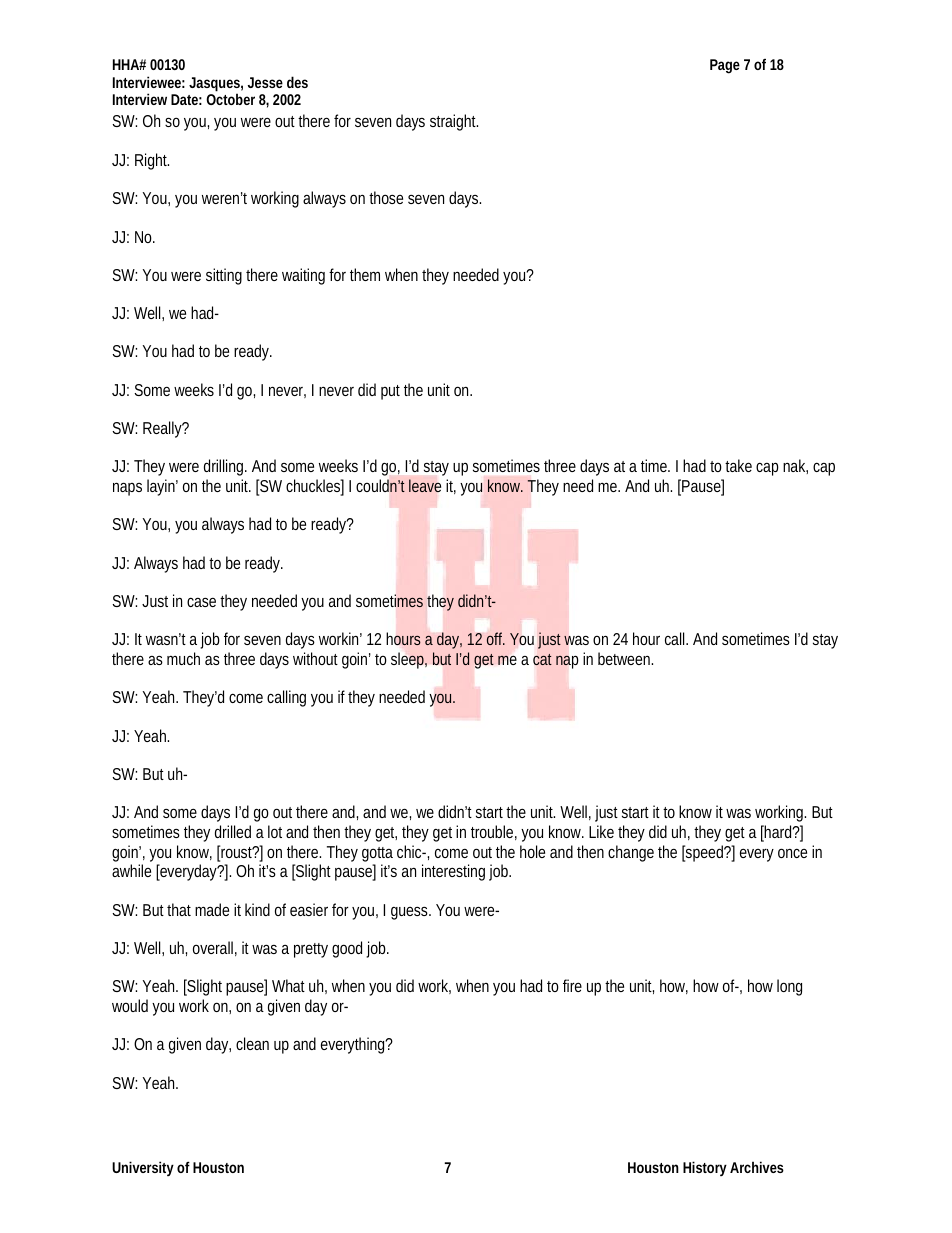 The width and height of the screenshot is (952, 1233). Describe the element at coordinates (725, 66) in the screenshot. I see `Page` at that location.
